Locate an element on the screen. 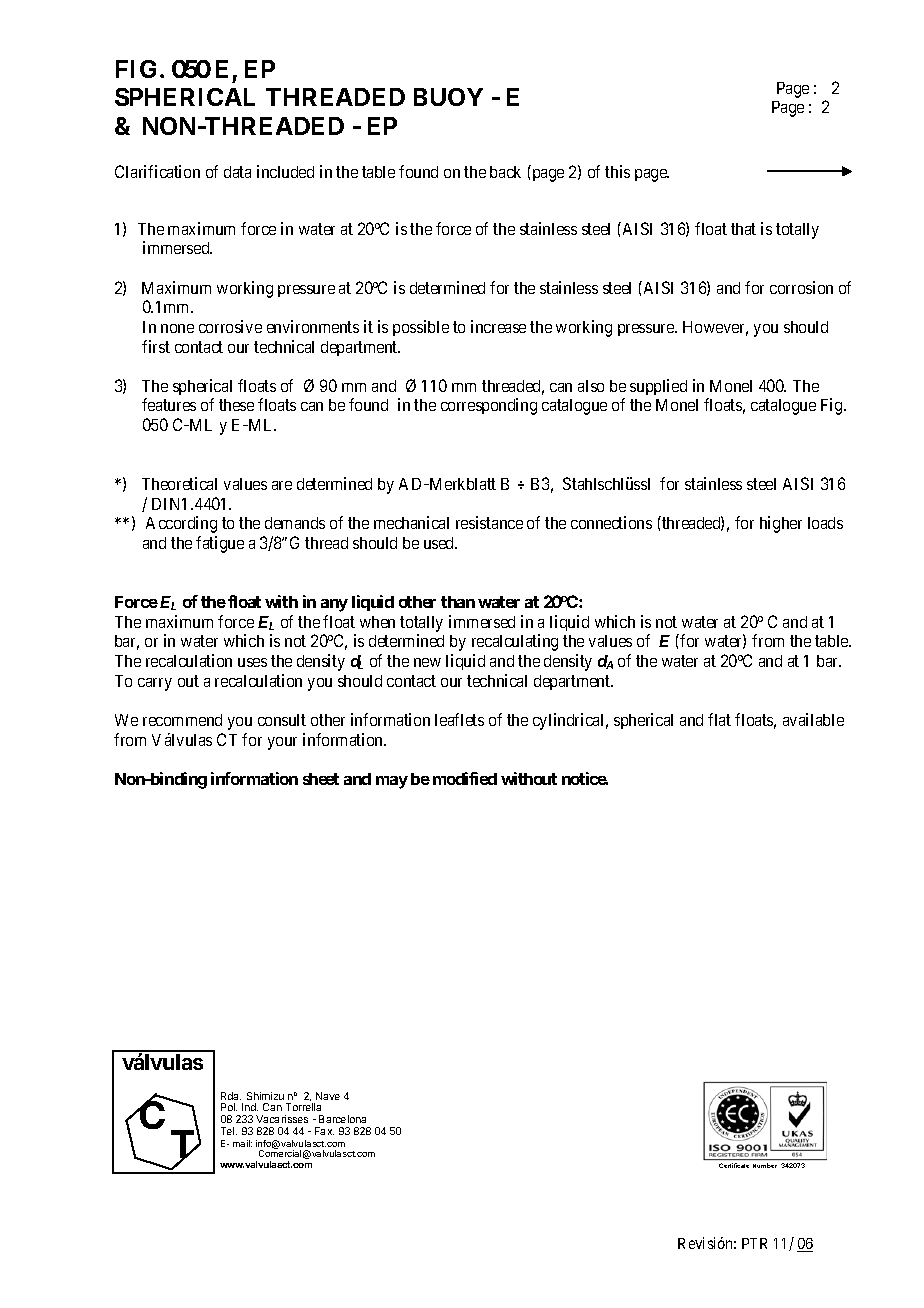 The height and width of the screenshot is (1308, 924). higher is located at coordinates (781, 524).
